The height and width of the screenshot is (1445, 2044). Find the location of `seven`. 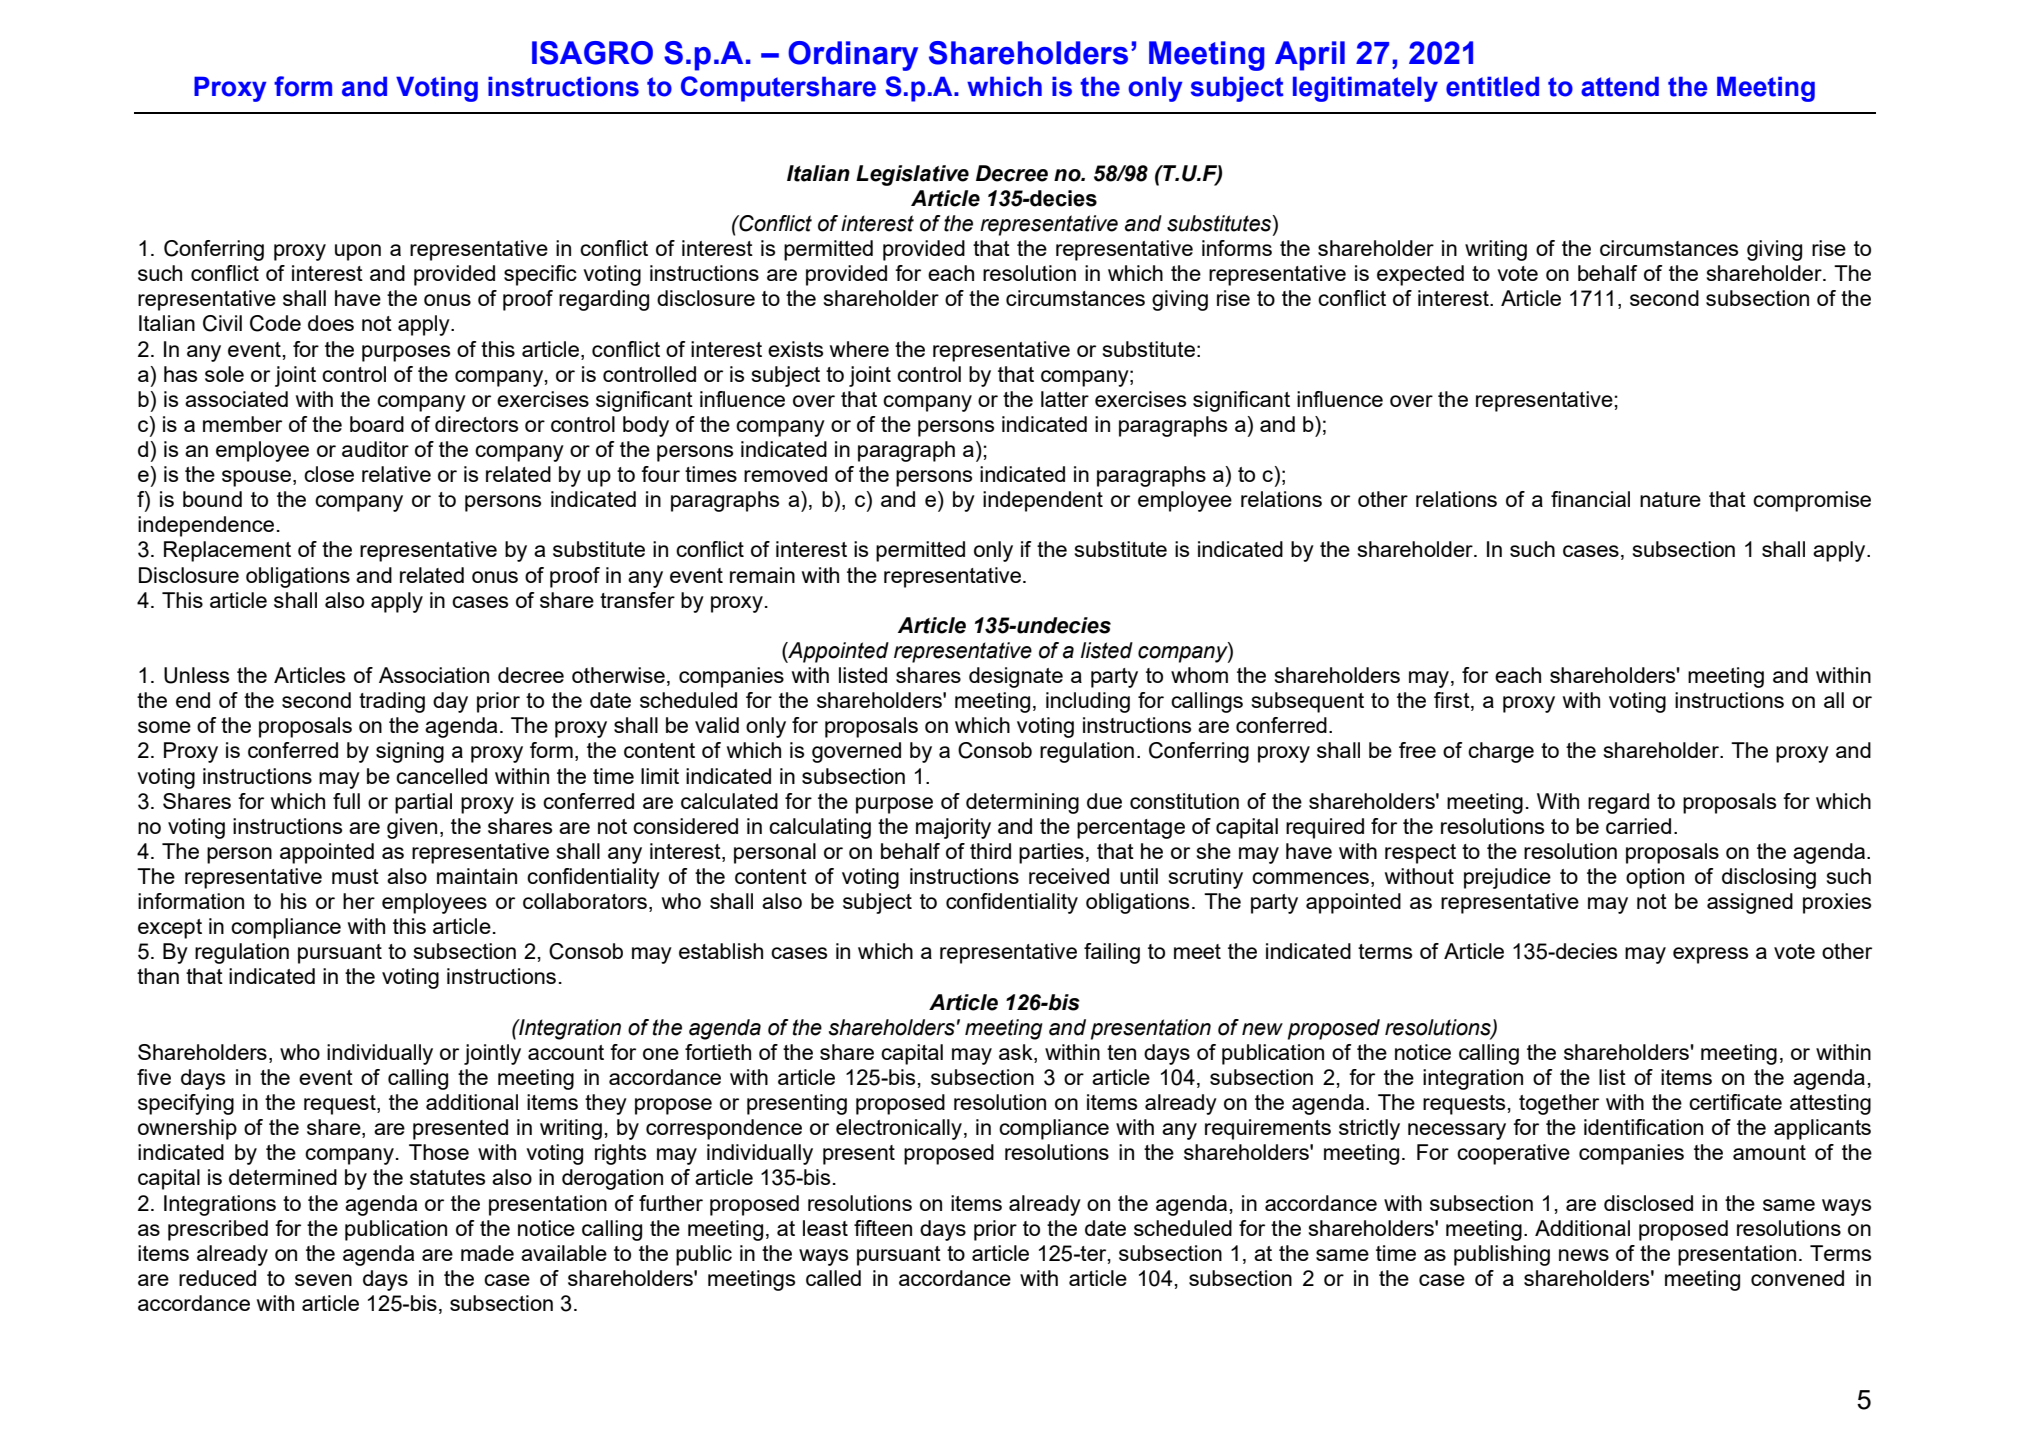

seven is located at coordinates (323, 1280).
